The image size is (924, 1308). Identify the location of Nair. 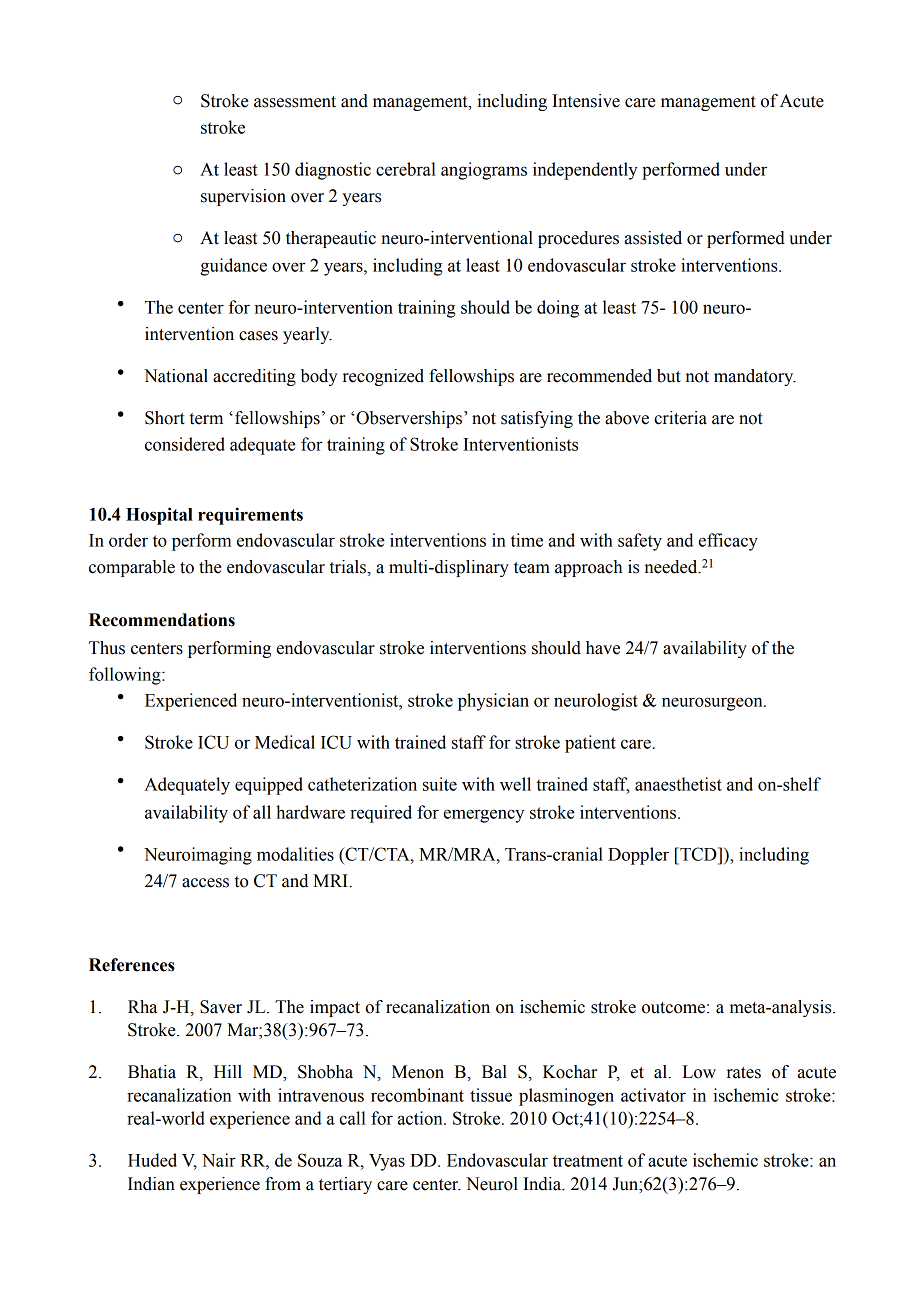
(219, 1160).
